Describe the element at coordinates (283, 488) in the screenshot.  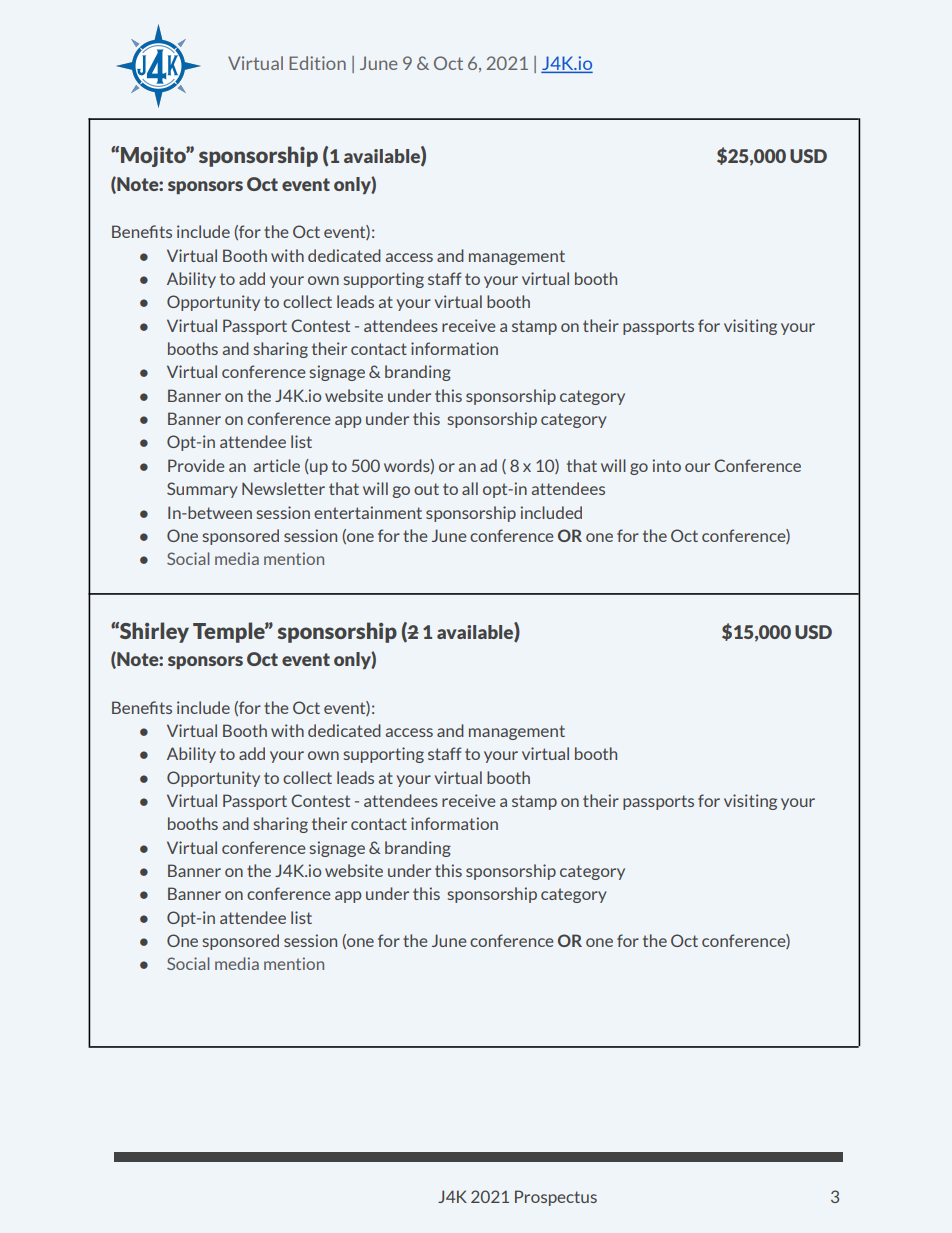
I see `Newsletter` at that location.
